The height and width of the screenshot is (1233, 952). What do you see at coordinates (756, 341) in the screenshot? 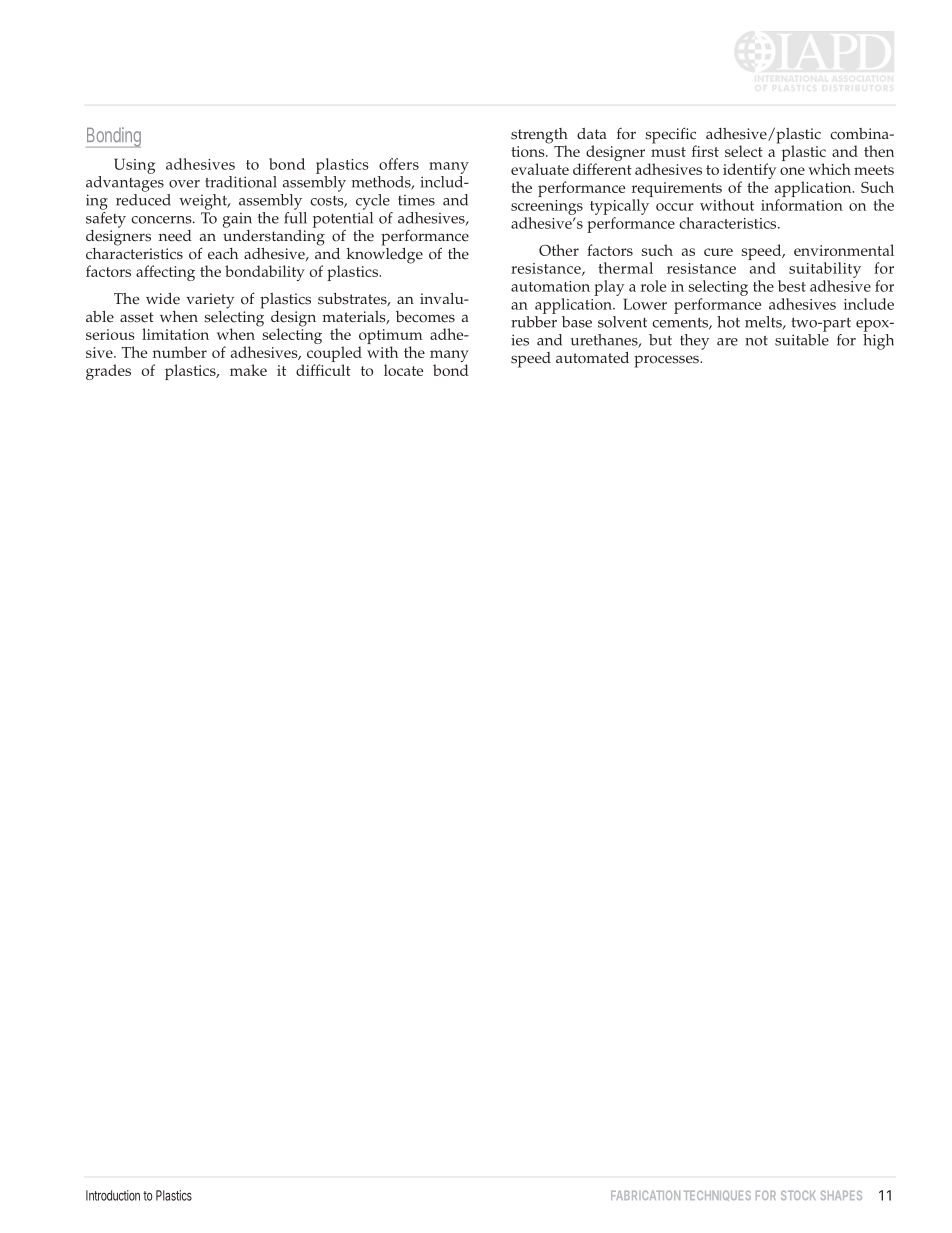
I see `not` at bounding box center [756, 341].
